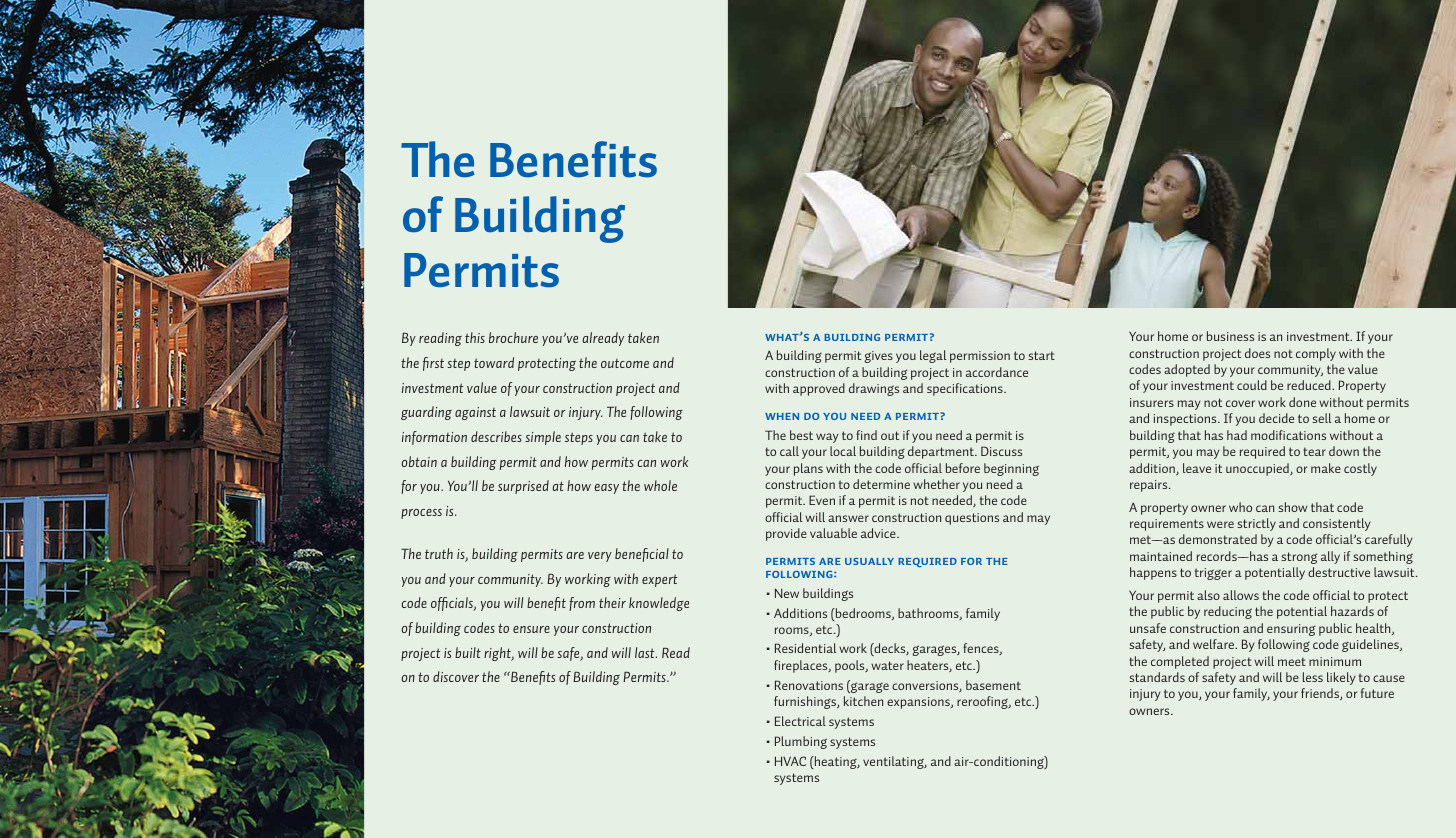  Describe the element at coordinates (801, 742) in the screenshot. I see `Plumbing` at that location.
